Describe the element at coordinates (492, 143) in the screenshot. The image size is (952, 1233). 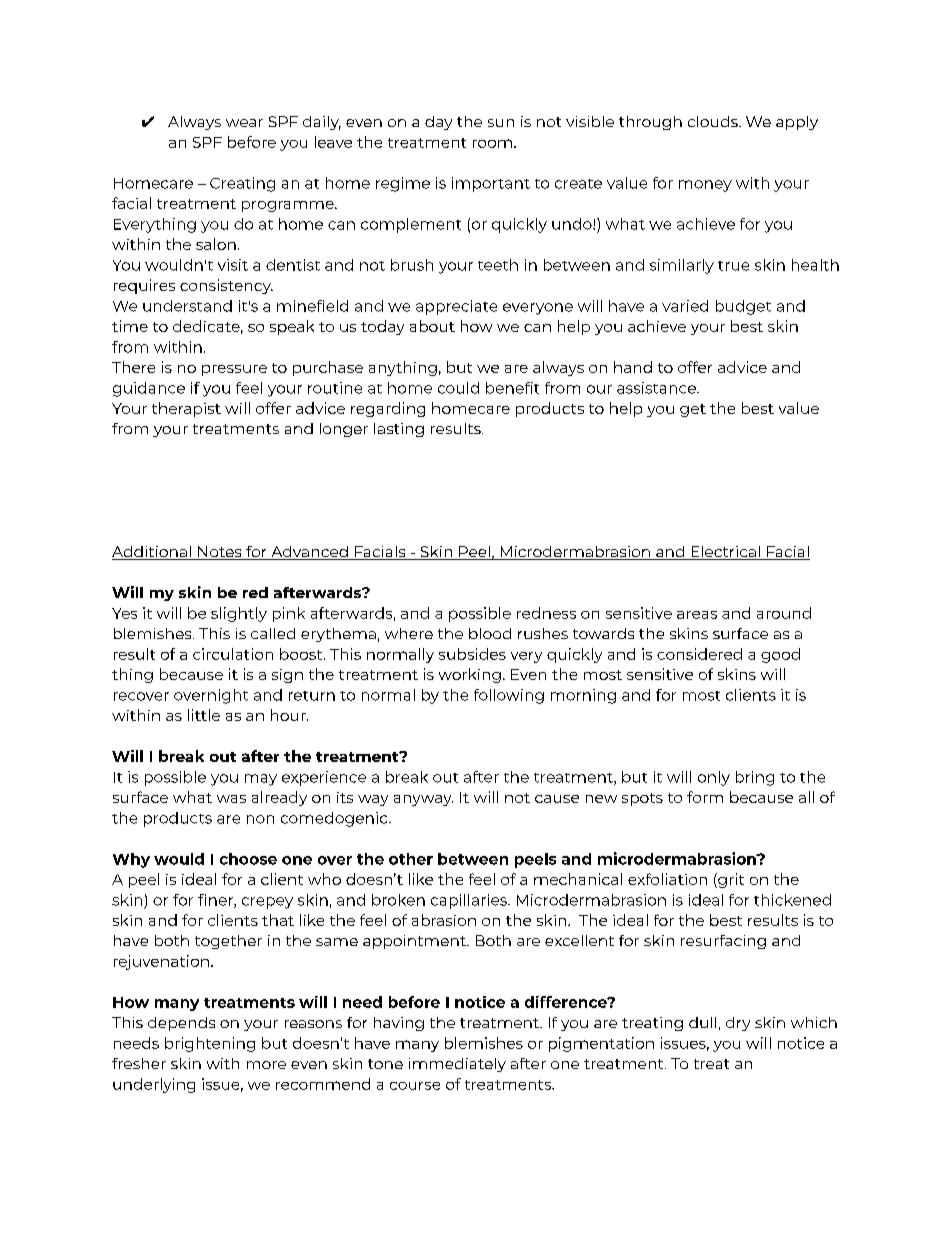
I see `room` at that location.
